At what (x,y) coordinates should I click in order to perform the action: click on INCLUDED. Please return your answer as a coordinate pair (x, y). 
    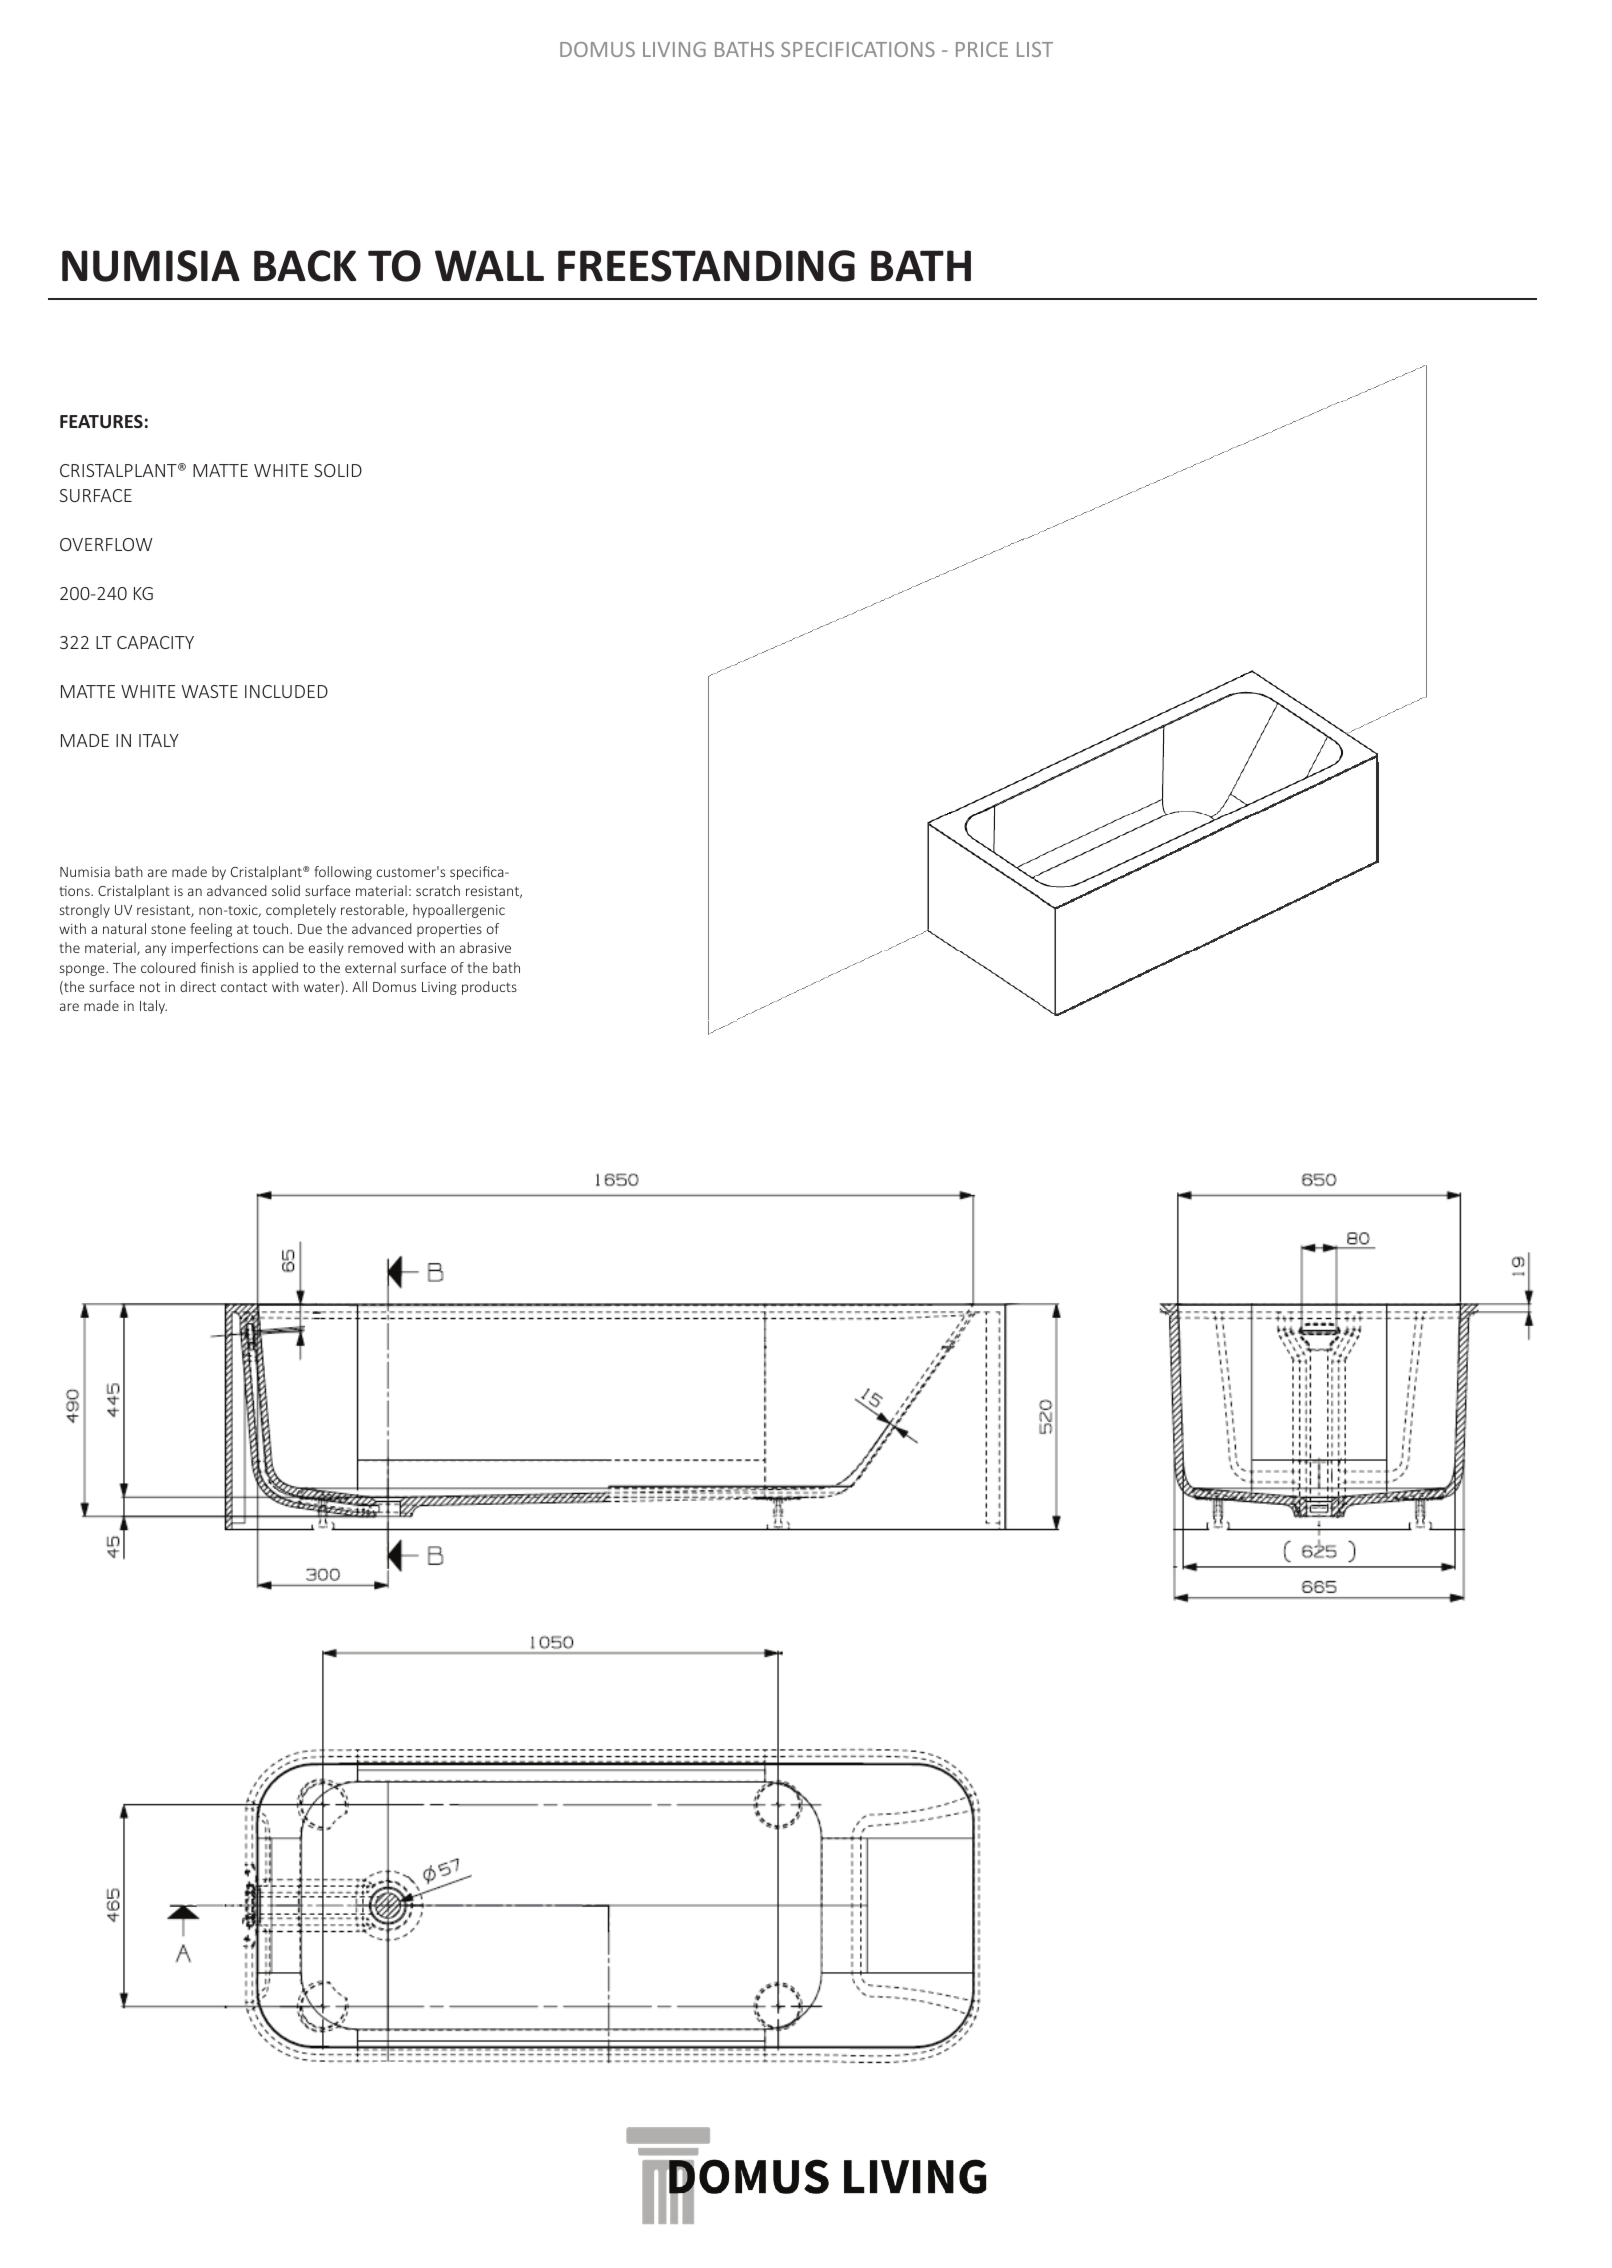
    Looking at the image, I should click on (286, 691).
